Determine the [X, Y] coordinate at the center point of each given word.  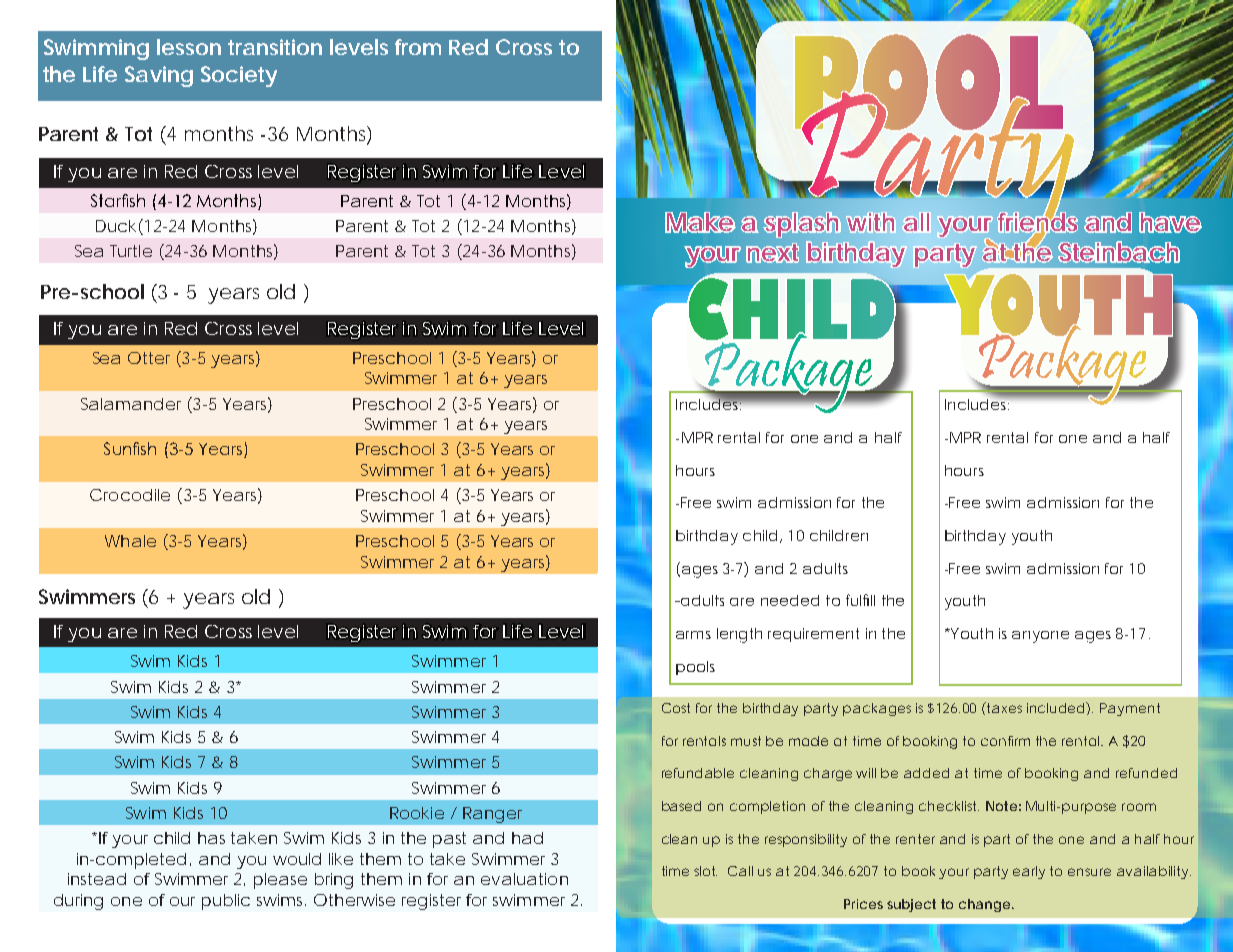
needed [790, 600]
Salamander [131, 404]
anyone [1040, 637]
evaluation [524, 879]
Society [239, 76]
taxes [1004, 708]
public [226, 902]
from [418, 47]
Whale [130, 541]
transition [275, 47]
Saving [159, 76]
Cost [676, 708]
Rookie [417, 813]
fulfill [860, 600]
